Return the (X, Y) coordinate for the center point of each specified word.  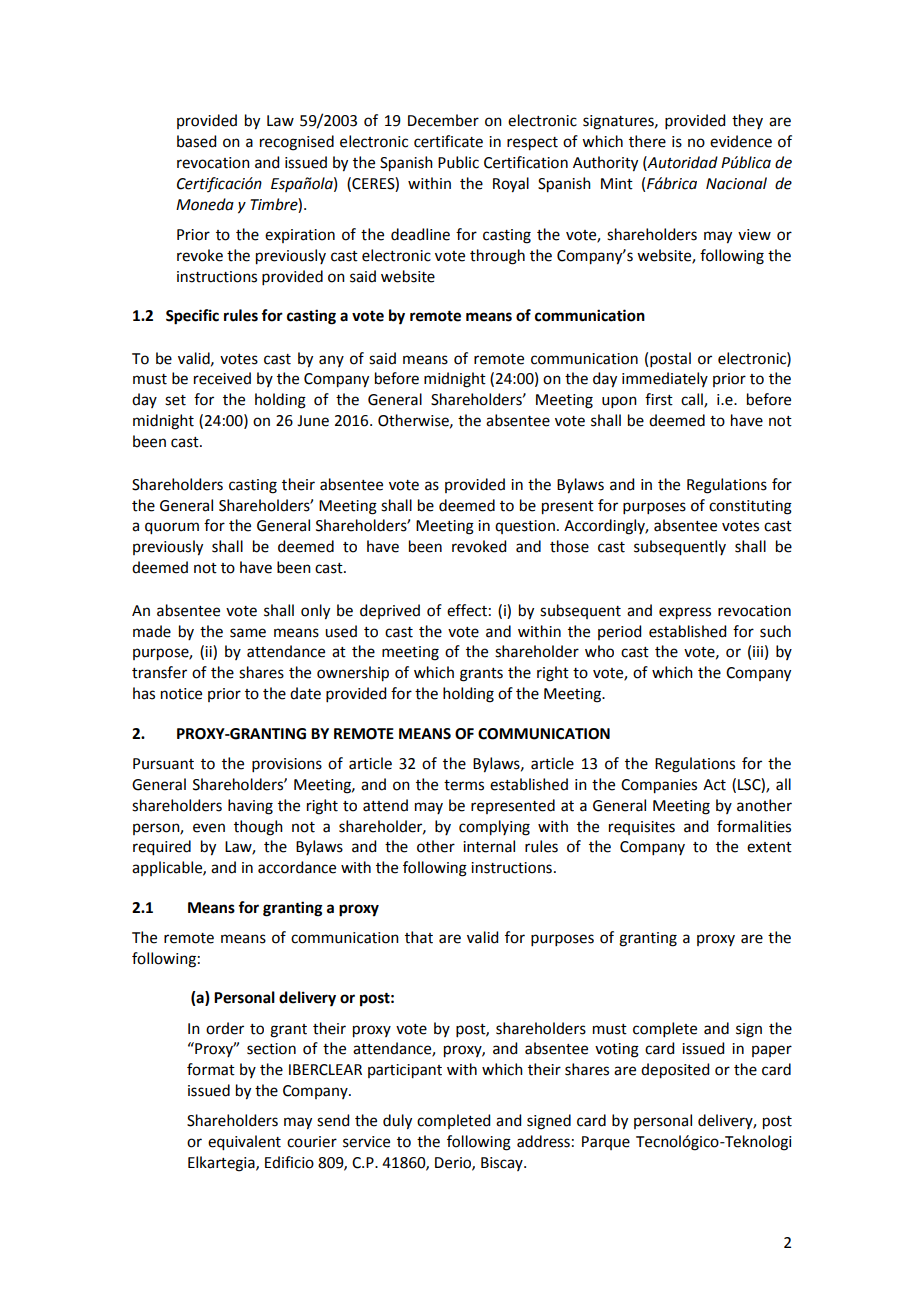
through (497, 257)
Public (458, 162)
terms (464, 785)
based (196, 141)
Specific (192, 317)
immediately (665, 379)
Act (714, 785)
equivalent (244, 1143)
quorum (172, 528)
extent (769, 847)
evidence (741, 141)
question (525, 527)
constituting (750, 507)
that (419, 937)
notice (181, 694)
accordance (297, 867)
